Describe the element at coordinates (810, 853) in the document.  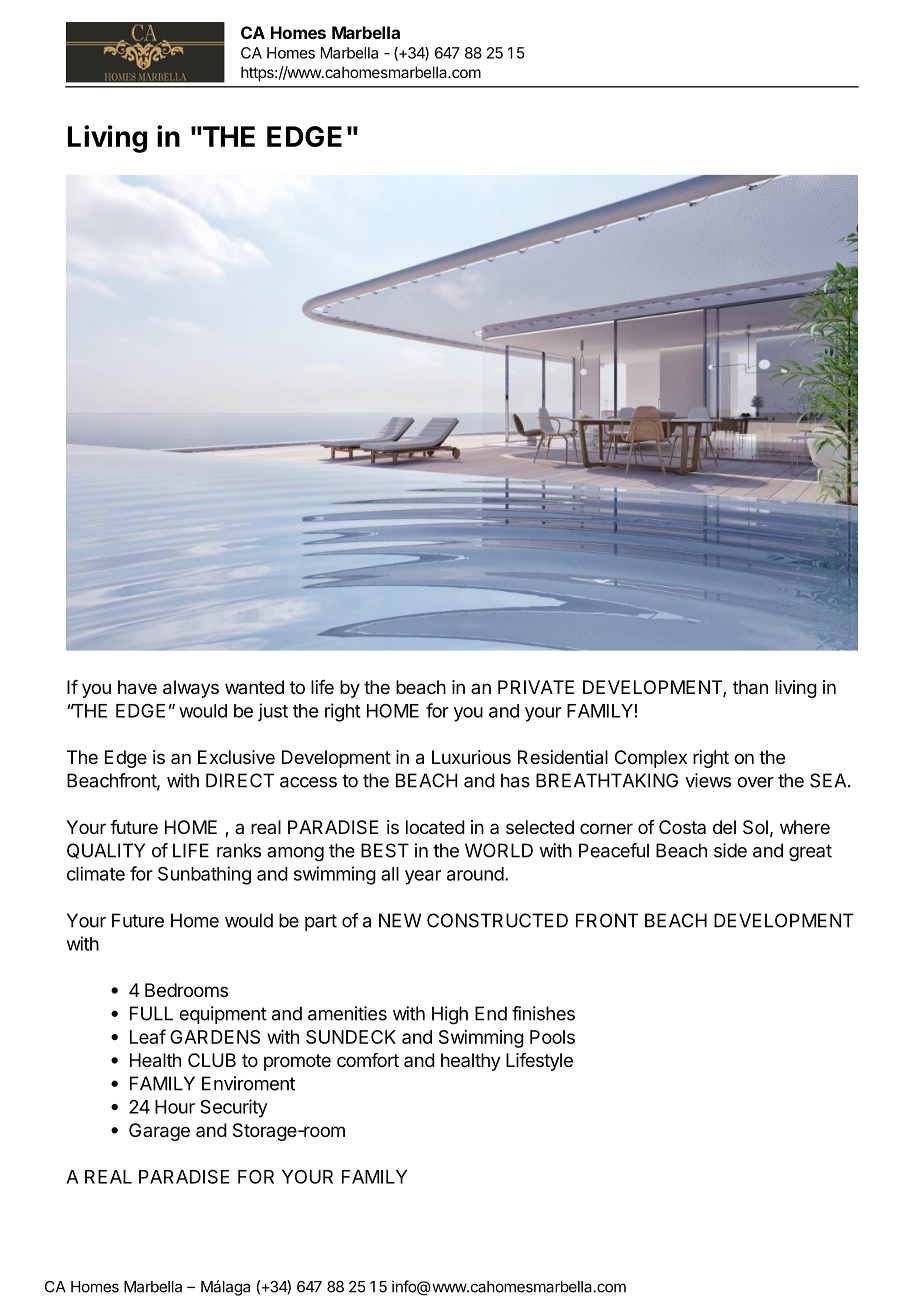
I see `great` at that location.
